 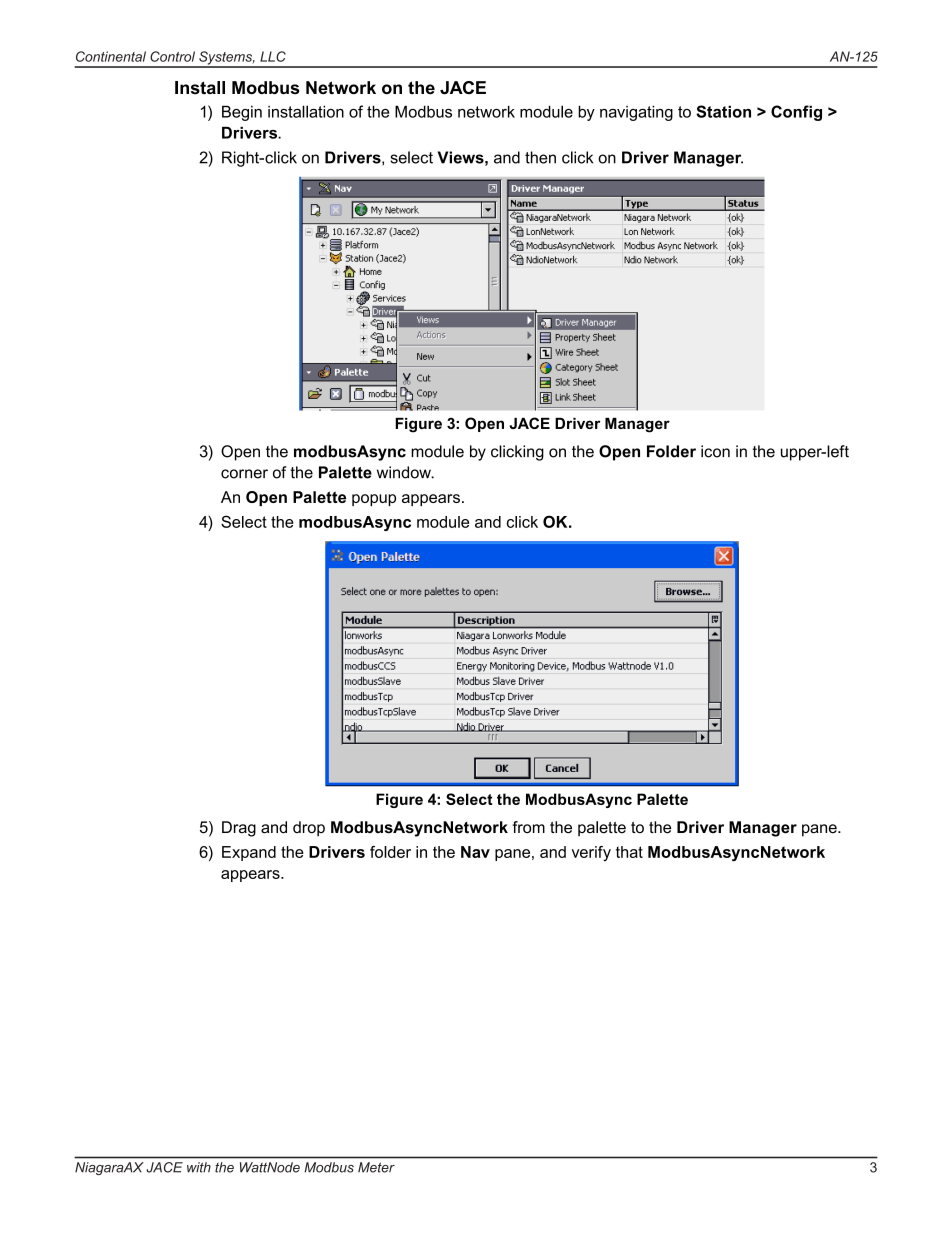 I want to click on Drag, so click(x=239, y=829).
